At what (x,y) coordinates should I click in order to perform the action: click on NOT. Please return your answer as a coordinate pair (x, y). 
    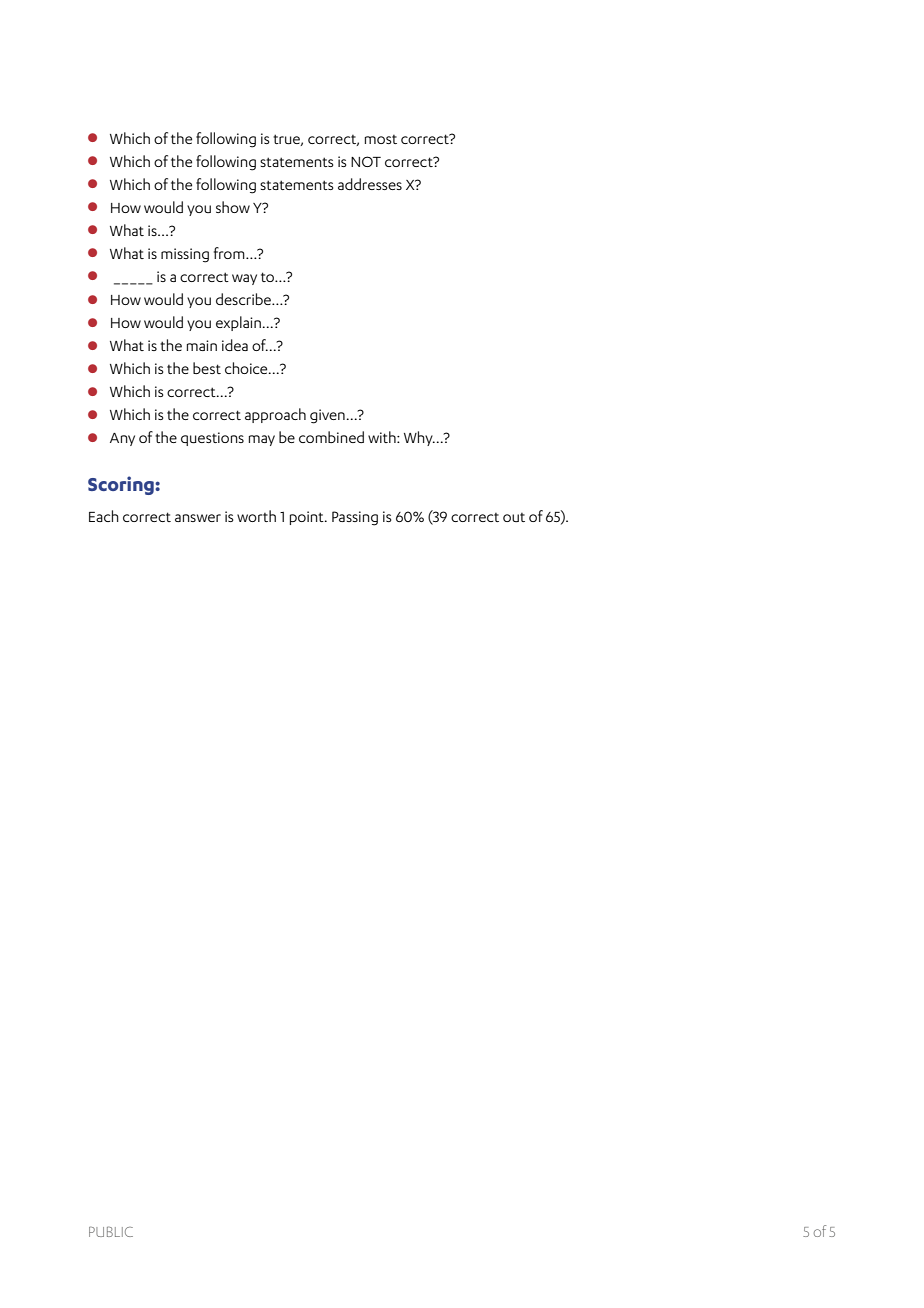
    Looking at the image, I should click on (366, 161).
